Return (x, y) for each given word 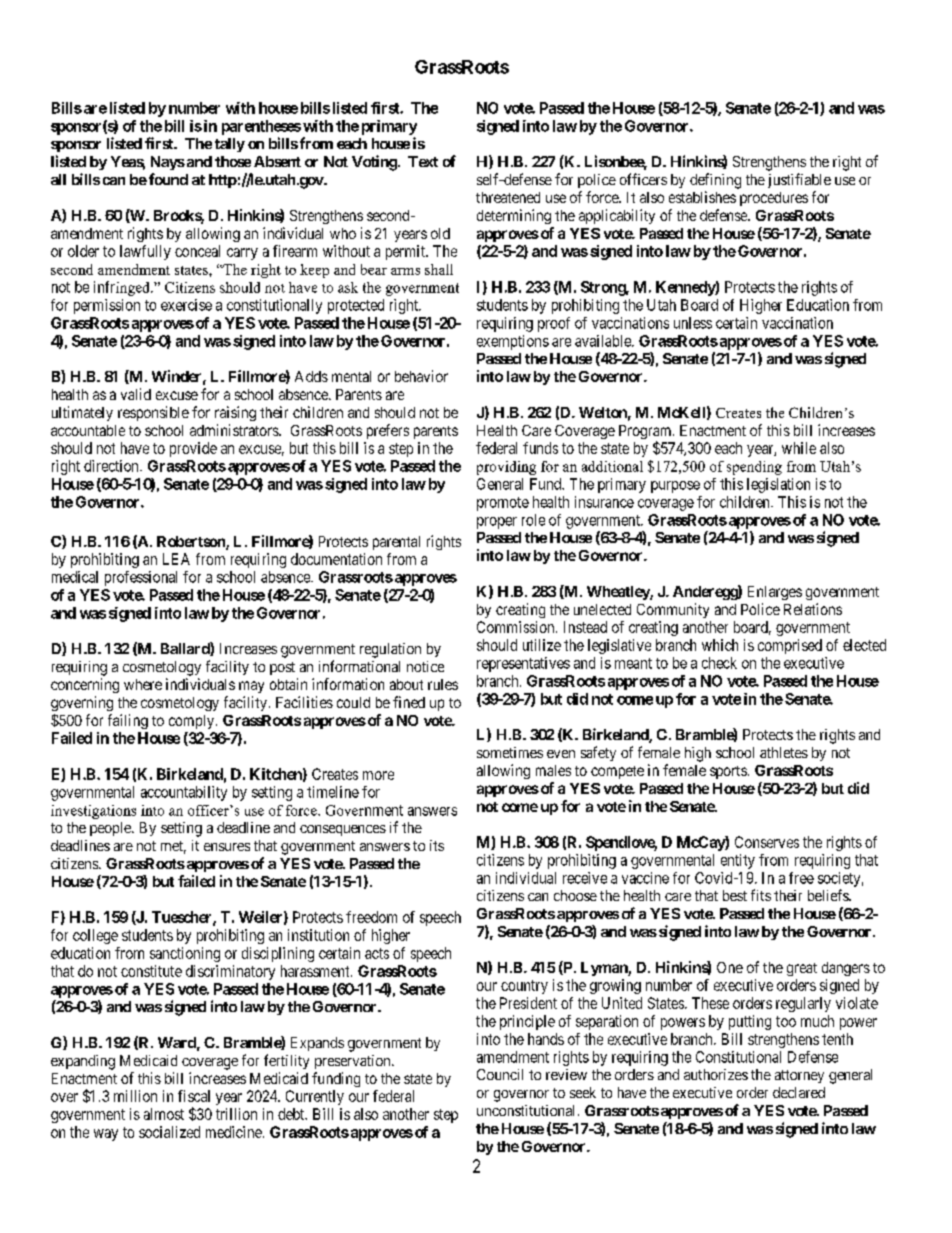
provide (193, 449)
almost (164, 1114)
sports (728, 772)
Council (500, 1074)
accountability (184, 793)
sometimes (510, 752)
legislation (778, 485)
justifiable (799, 180)
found (167, 179)
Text (423, 161)
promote (503, 504)
